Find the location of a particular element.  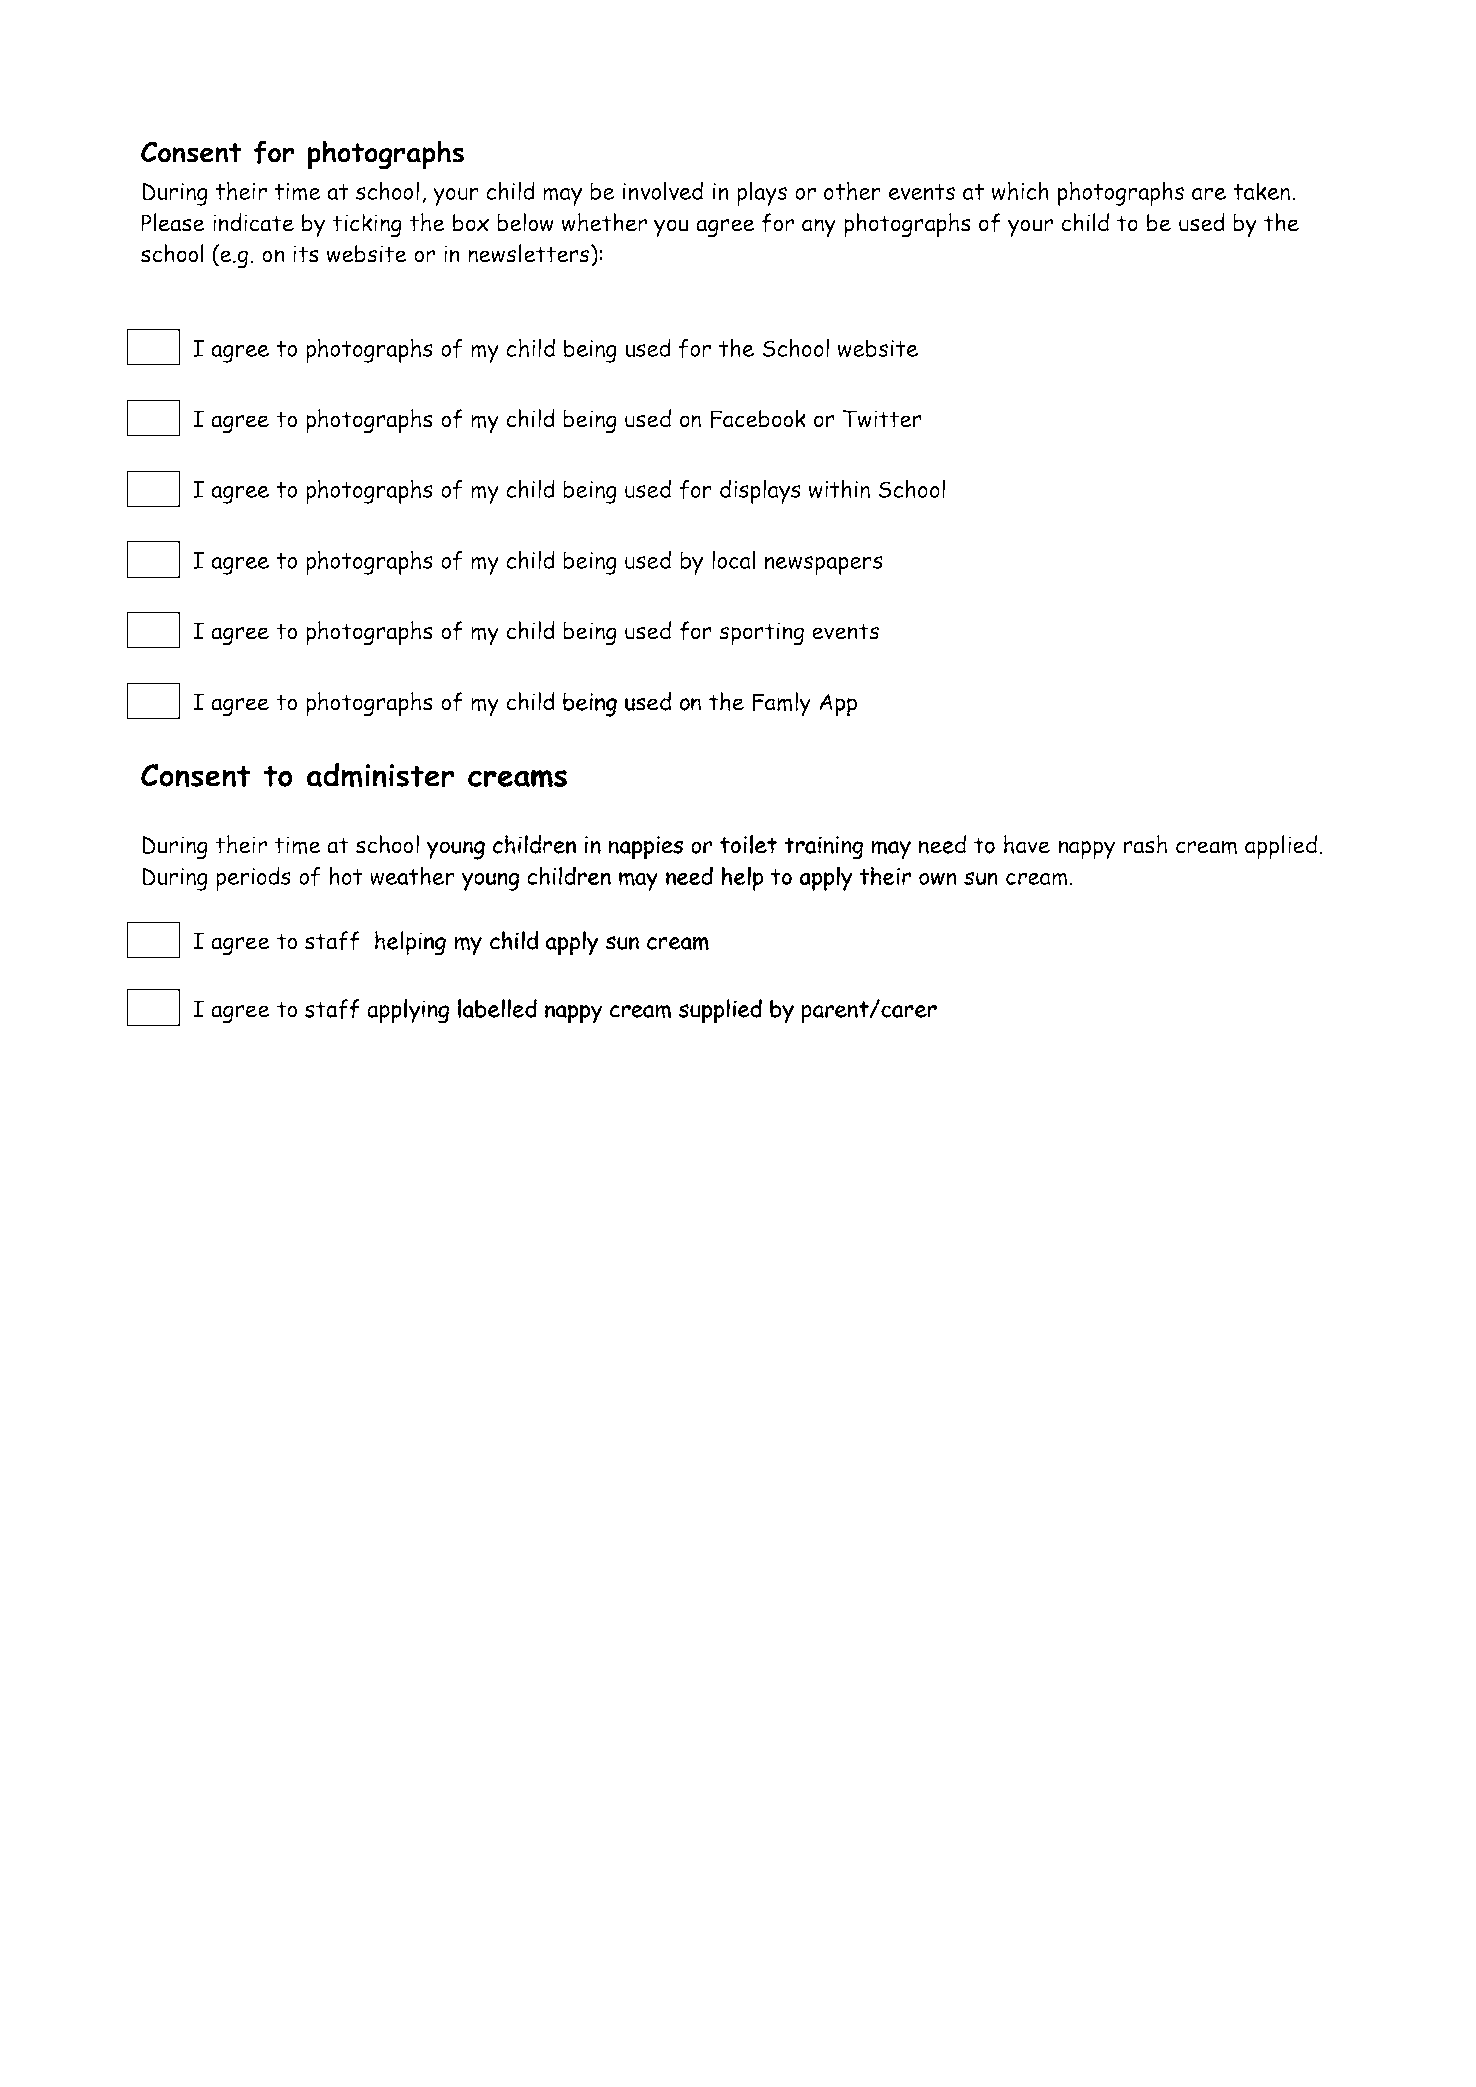

labelled is located at coordinates (497, 1008).
